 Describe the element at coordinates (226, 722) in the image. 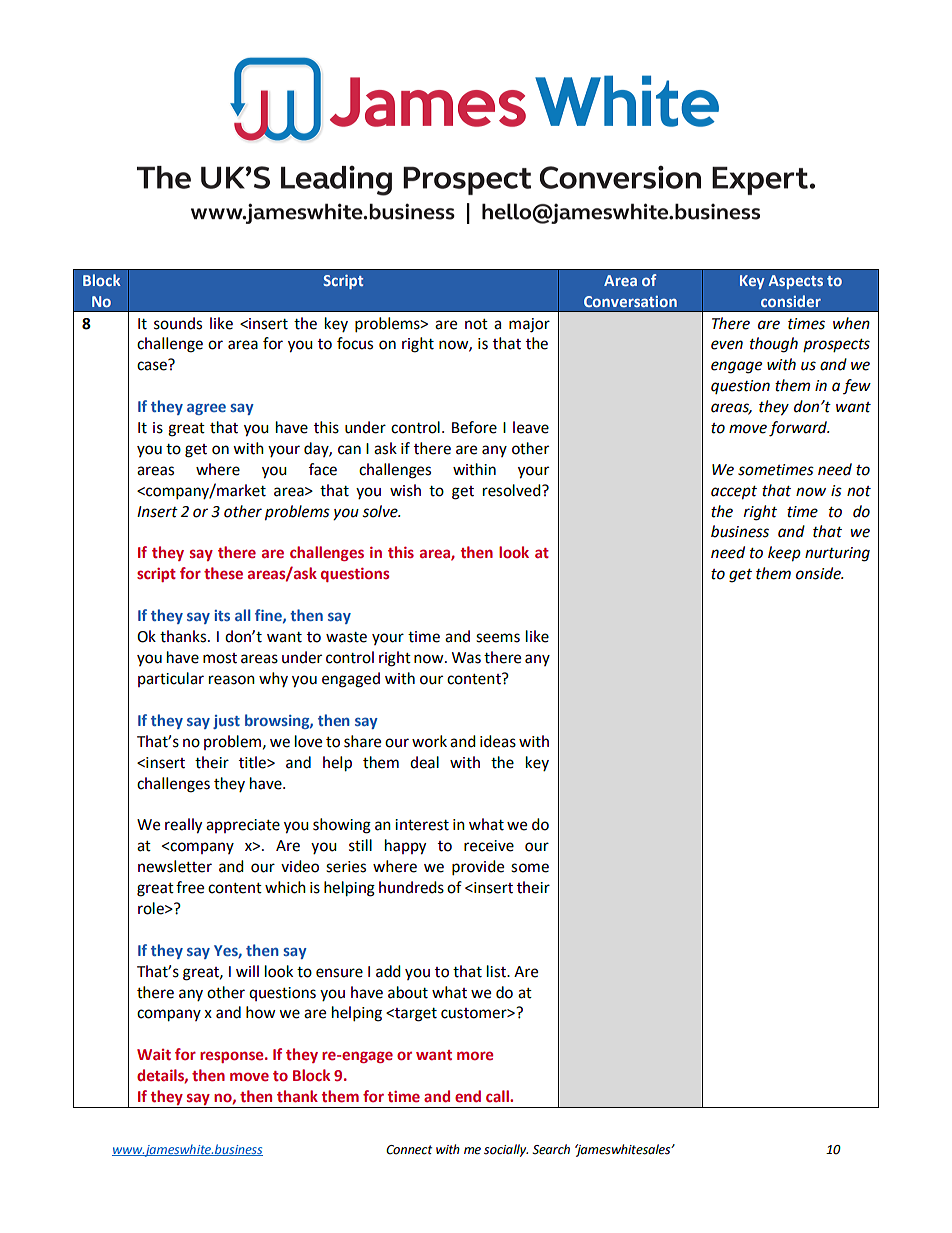

I see `just` at that location.
